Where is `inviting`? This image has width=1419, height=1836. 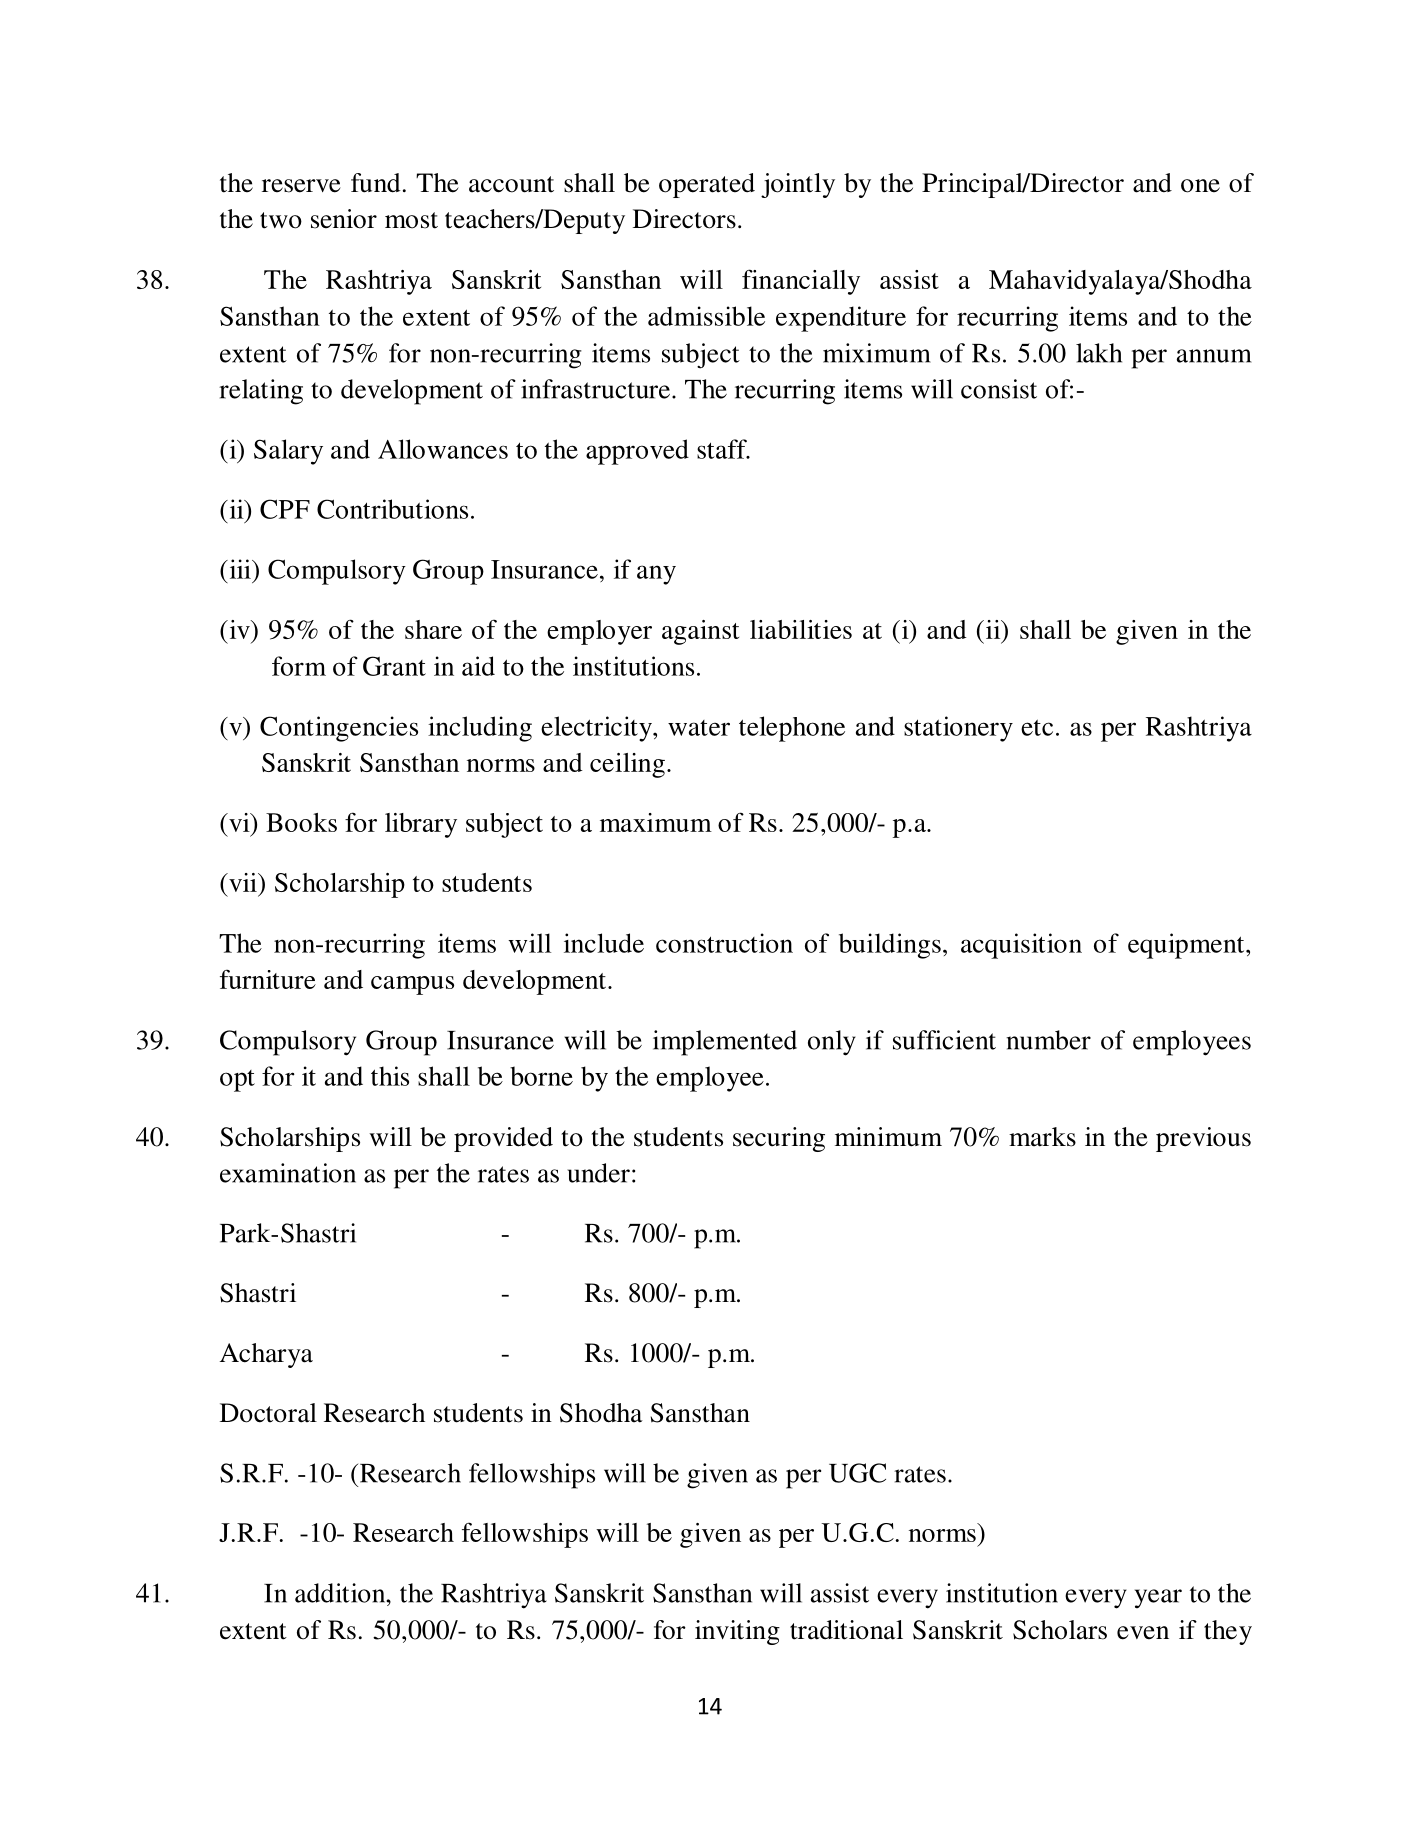 inviting is located at coordinates (737, 1632).
